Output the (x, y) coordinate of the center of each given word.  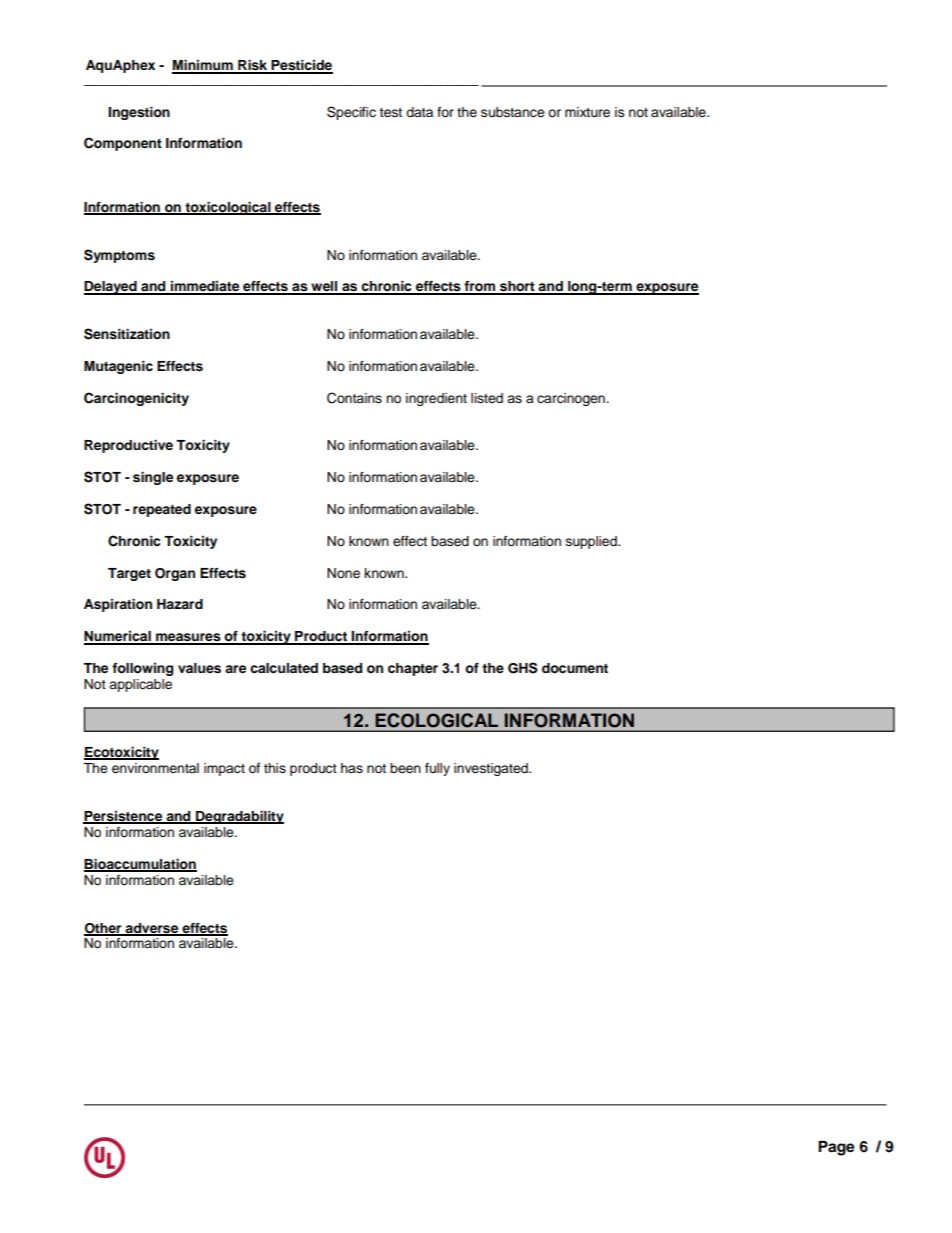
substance (513, 112)
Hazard (180, 604)
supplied (592, 542)
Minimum (203, 66)
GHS (523, 668)
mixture (587, 112)
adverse (152, 929)
